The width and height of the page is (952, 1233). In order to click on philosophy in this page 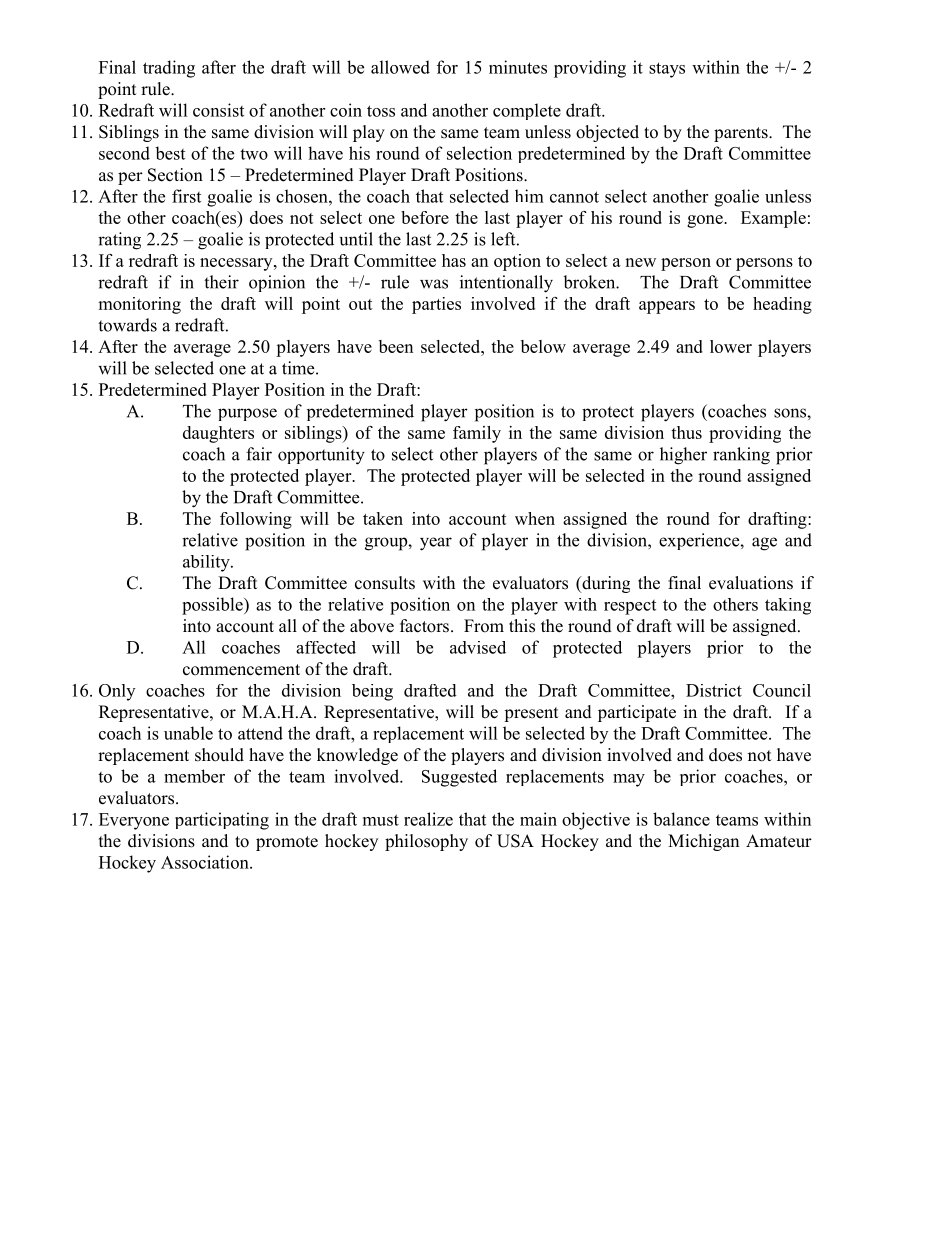, I will do `click(426, 842)`.
